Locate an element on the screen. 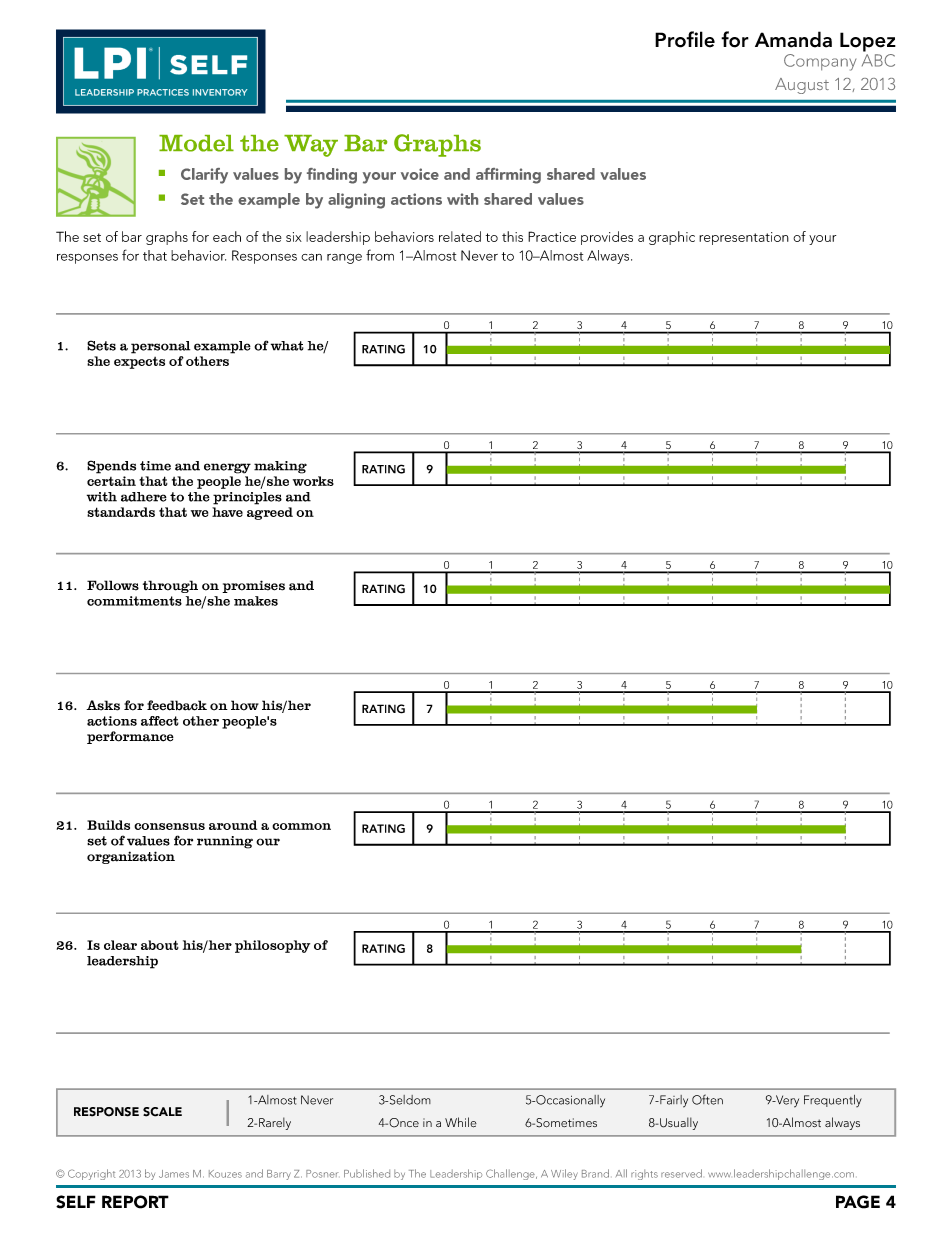  August is located at coordinates (802, 86).
